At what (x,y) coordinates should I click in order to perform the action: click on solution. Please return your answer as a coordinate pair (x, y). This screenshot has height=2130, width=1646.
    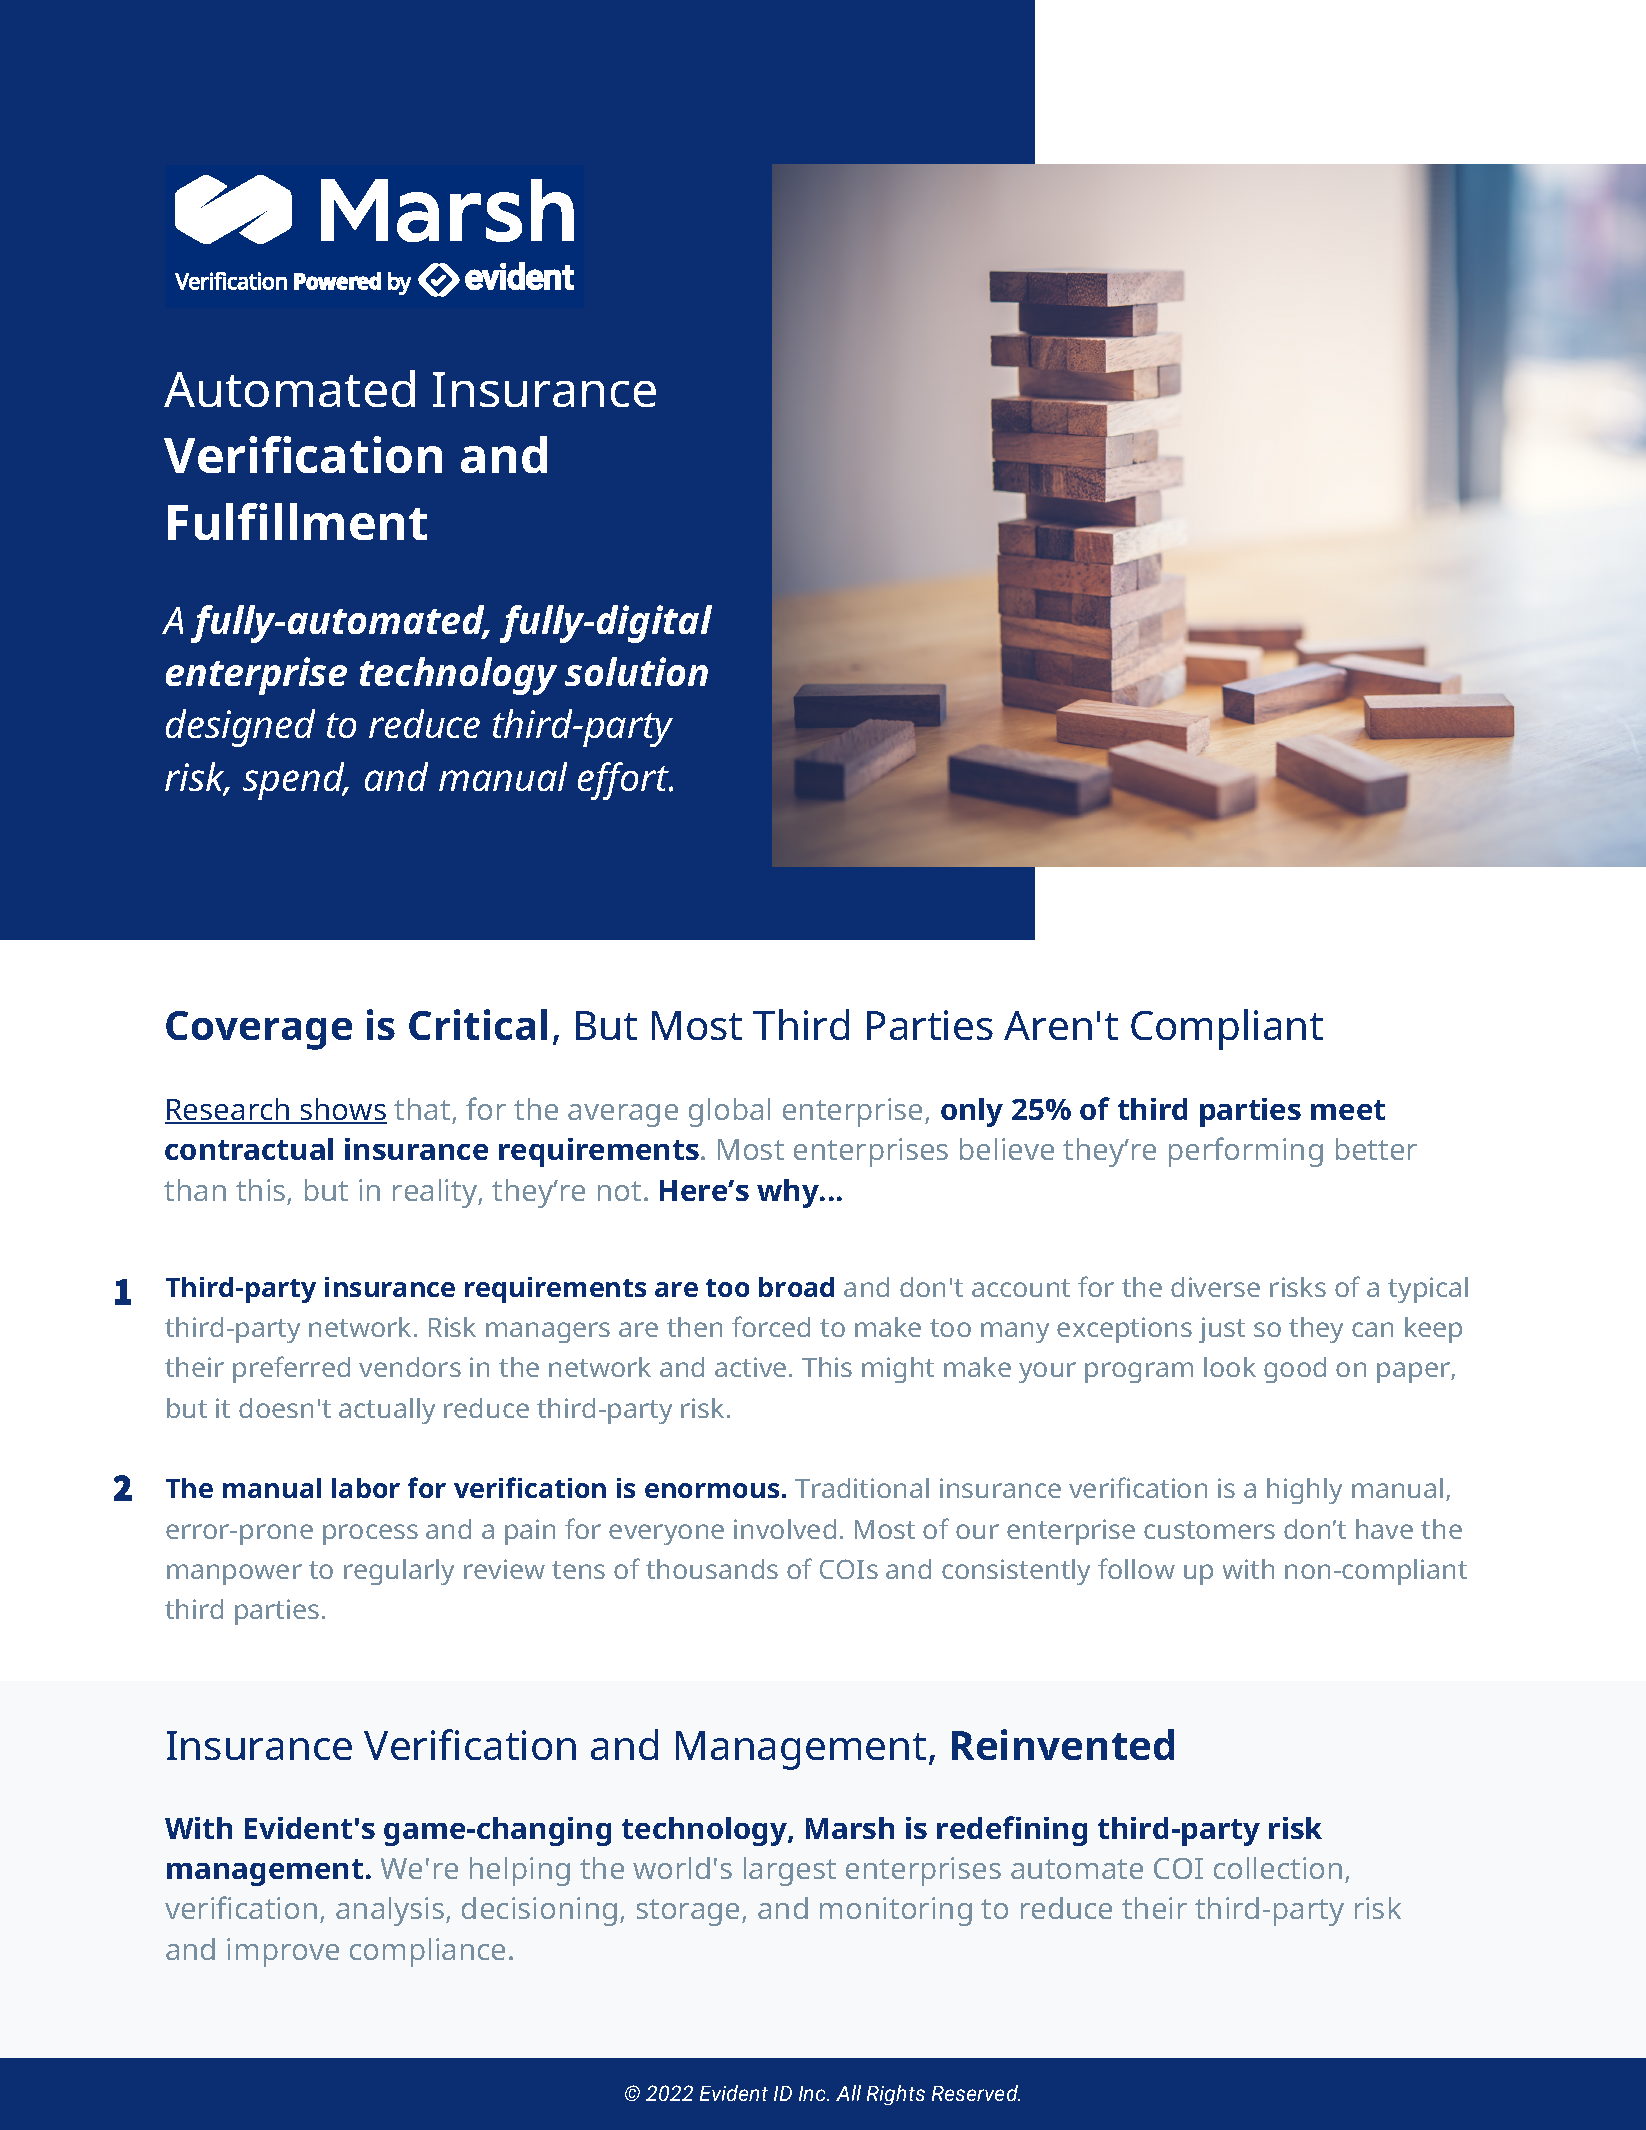
    Looking at the image, I should click on (636, 671).
